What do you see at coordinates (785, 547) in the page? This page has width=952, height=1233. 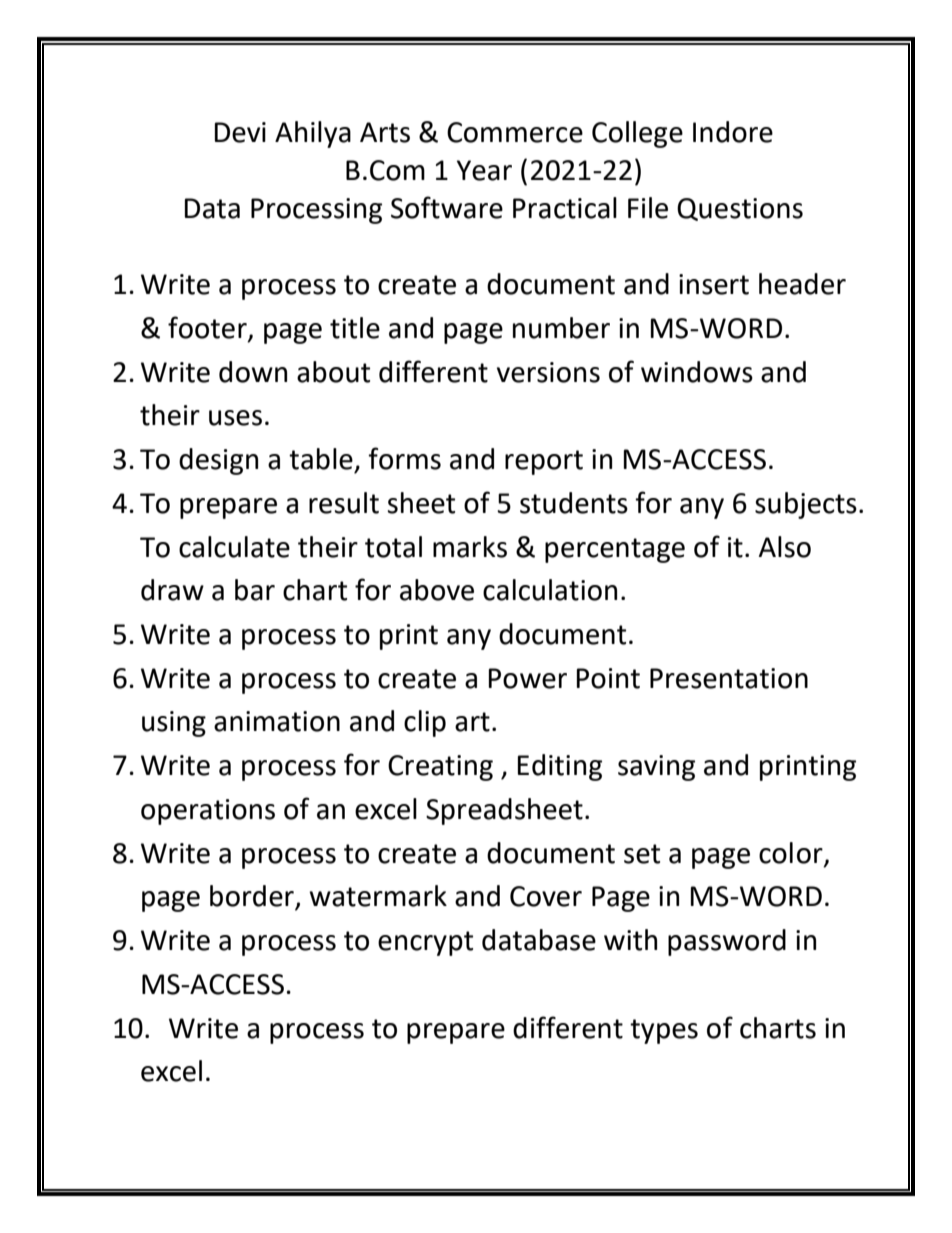 I see `Also` at bounding box center [785, 547].
